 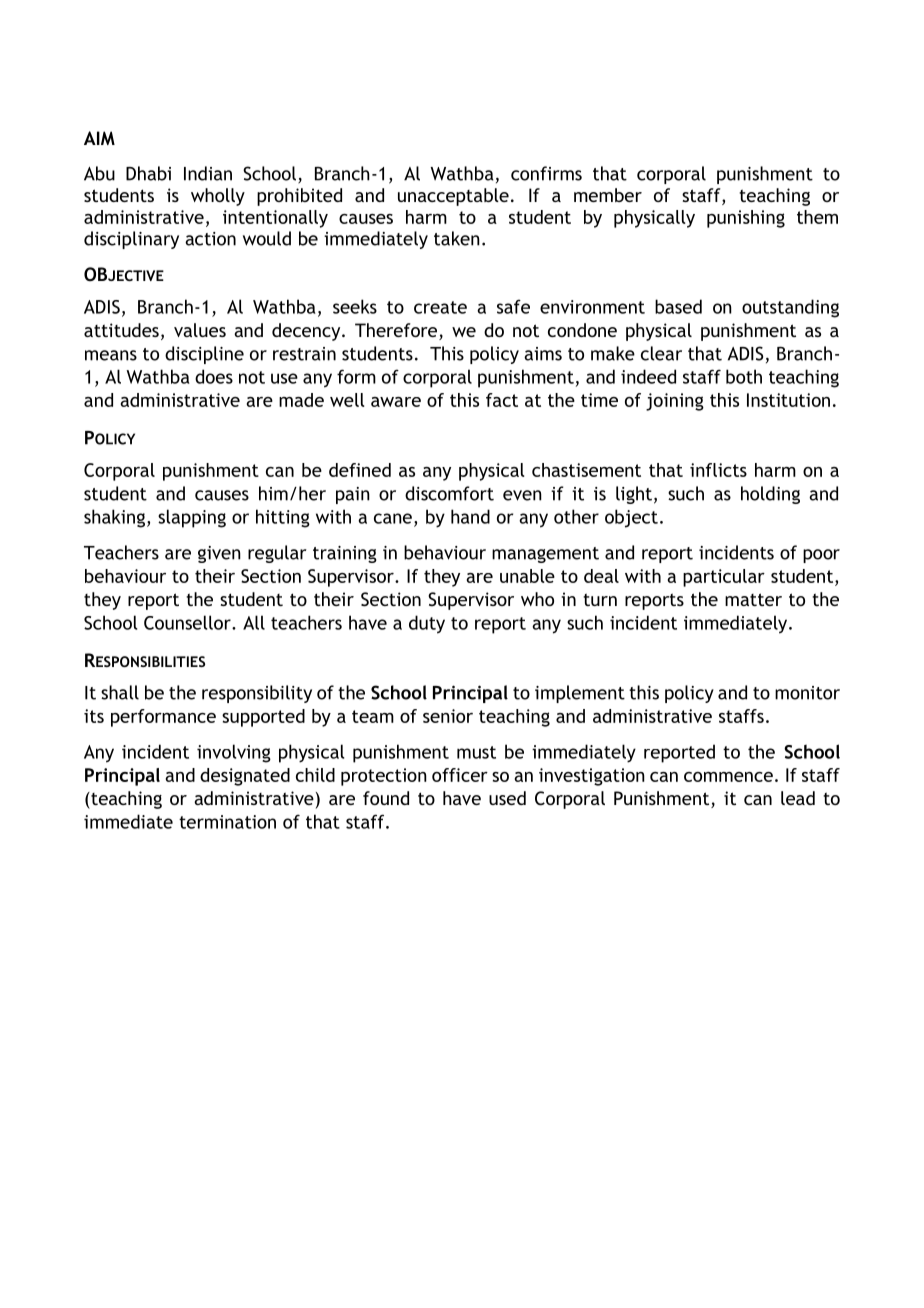 I want to click on Counsellor, so click(x=188, y=622).
